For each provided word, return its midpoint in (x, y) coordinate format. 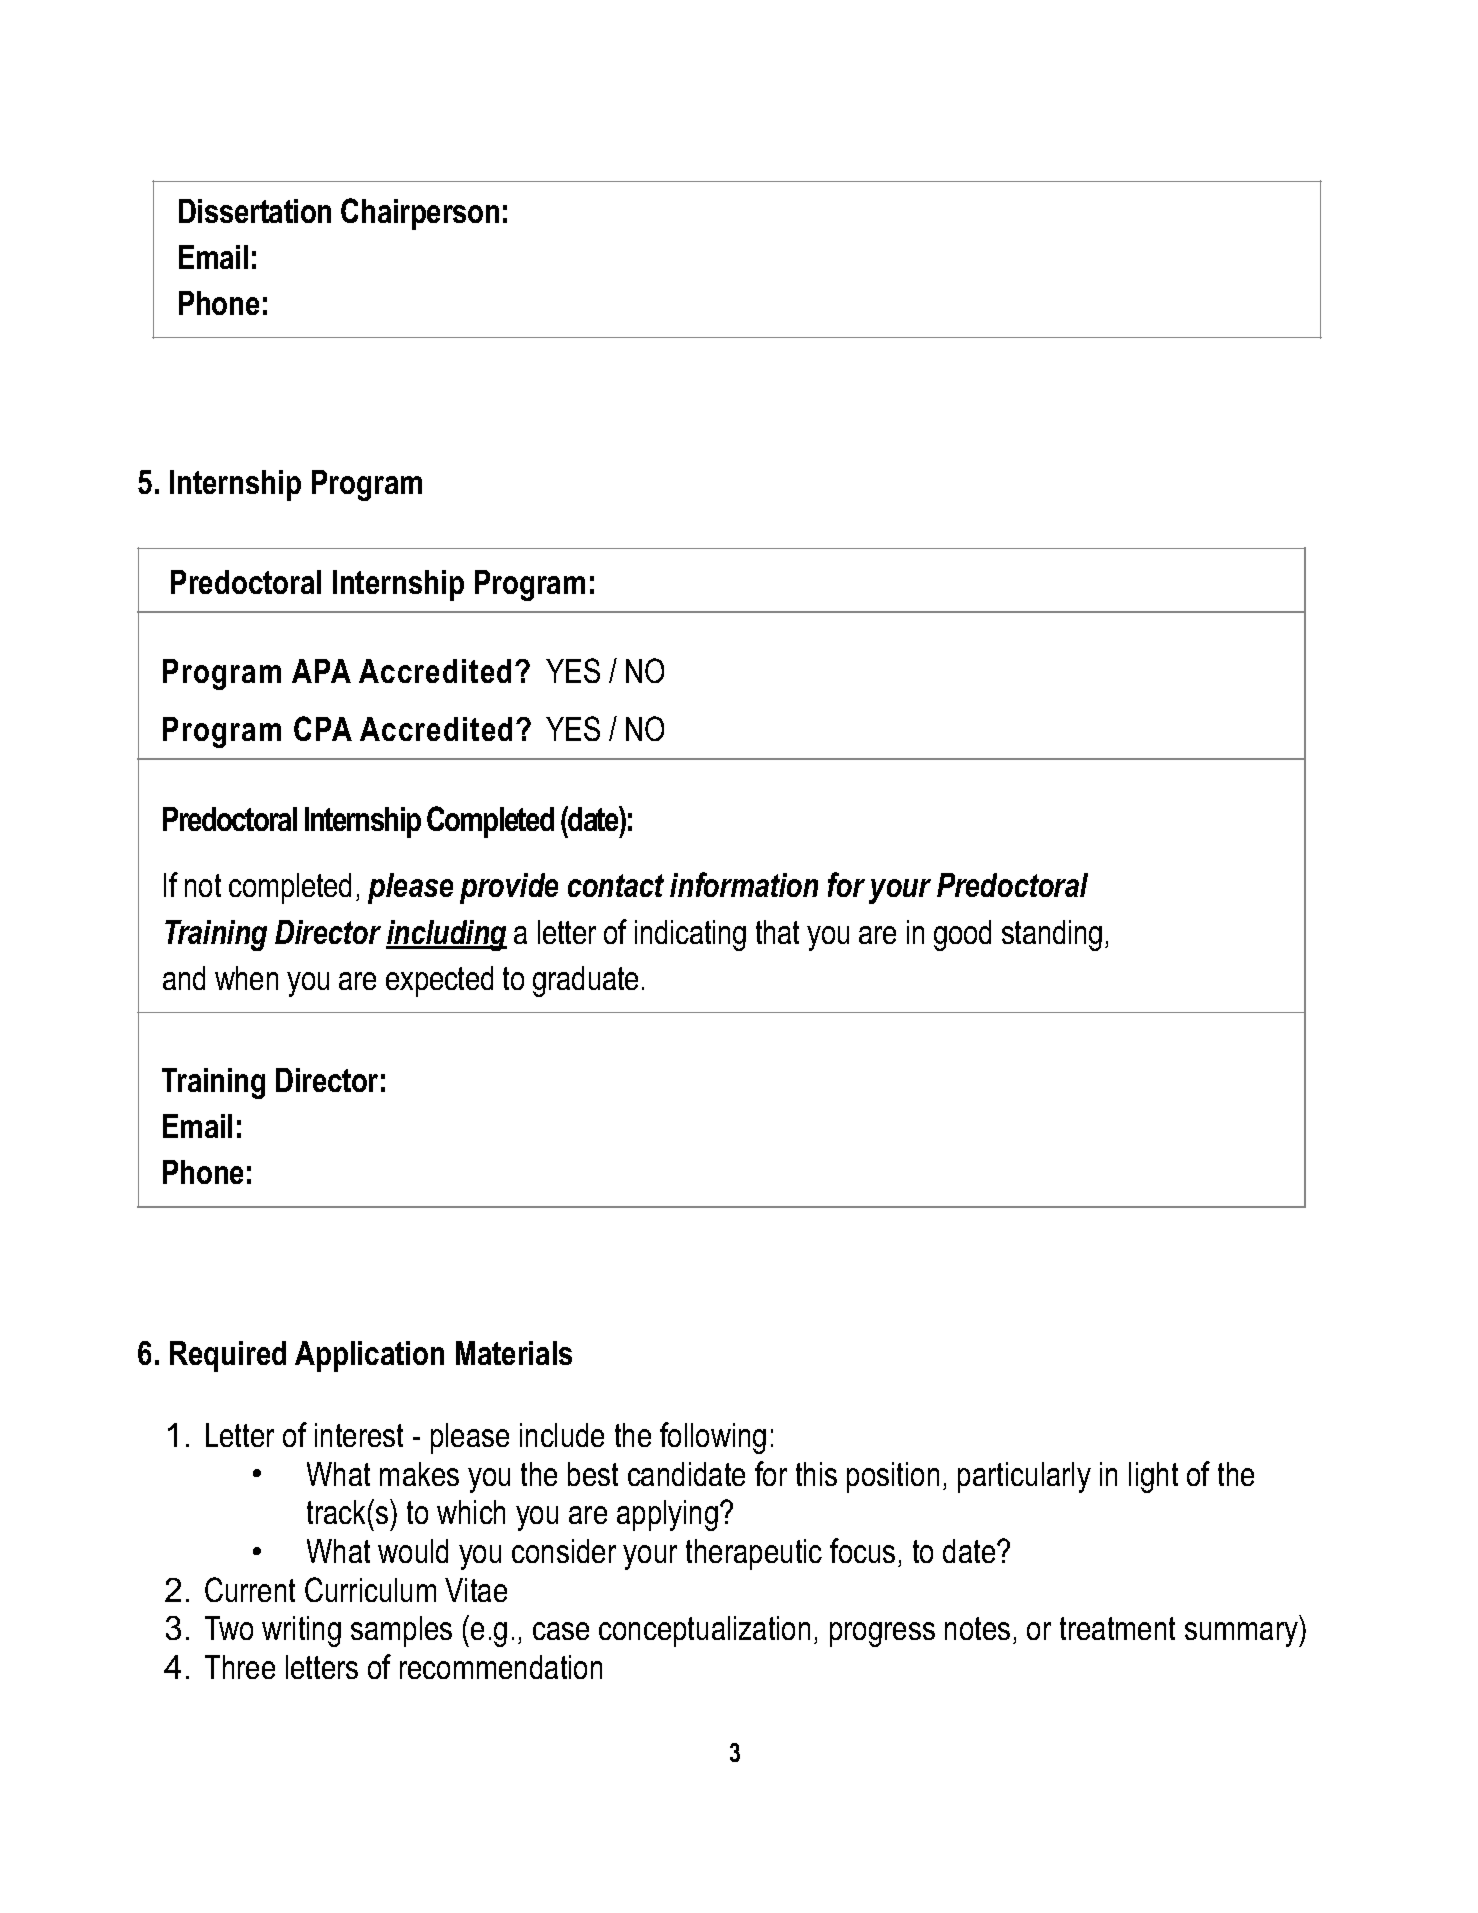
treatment (1117, 1628)
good (962, 935)
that (777, 932)
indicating (690, 935)
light (1153, 1477)
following (713, 1438)
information (744, 884)
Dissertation (255, 211)
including (446, 935)
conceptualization (704, 1631)
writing (301, 1631)
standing (1052, 935)
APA (321, 671)
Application (369, 1356)
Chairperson (420, 214)
